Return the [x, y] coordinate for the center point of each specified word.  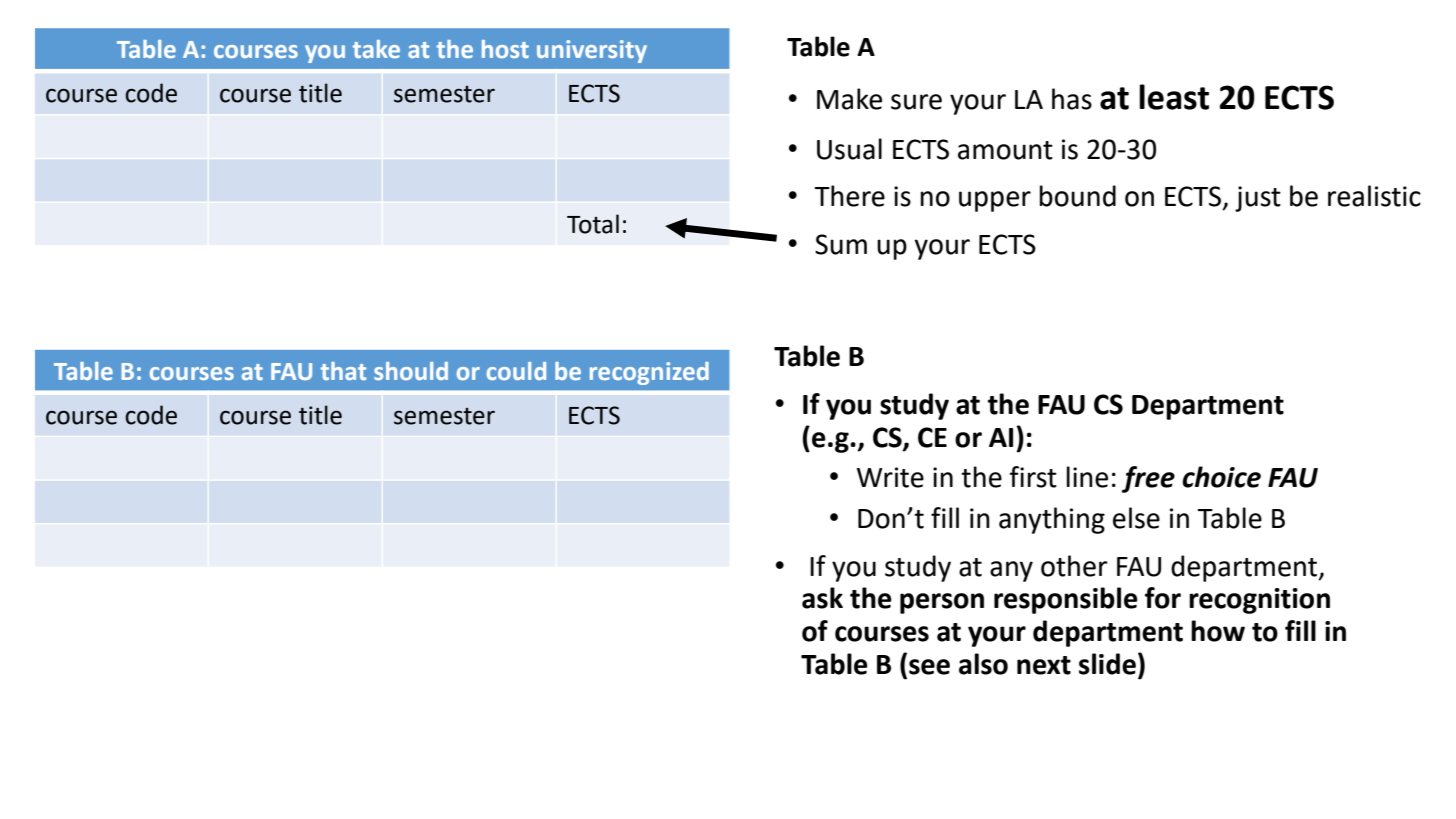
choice [1221, 477]
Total [593, 224]
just [1258, 199]
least [1174, 97]
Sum [841, 244]
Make [849, 99]
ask [822, 598]
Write [890, 477]
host [505, 49]
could [516, 371]
